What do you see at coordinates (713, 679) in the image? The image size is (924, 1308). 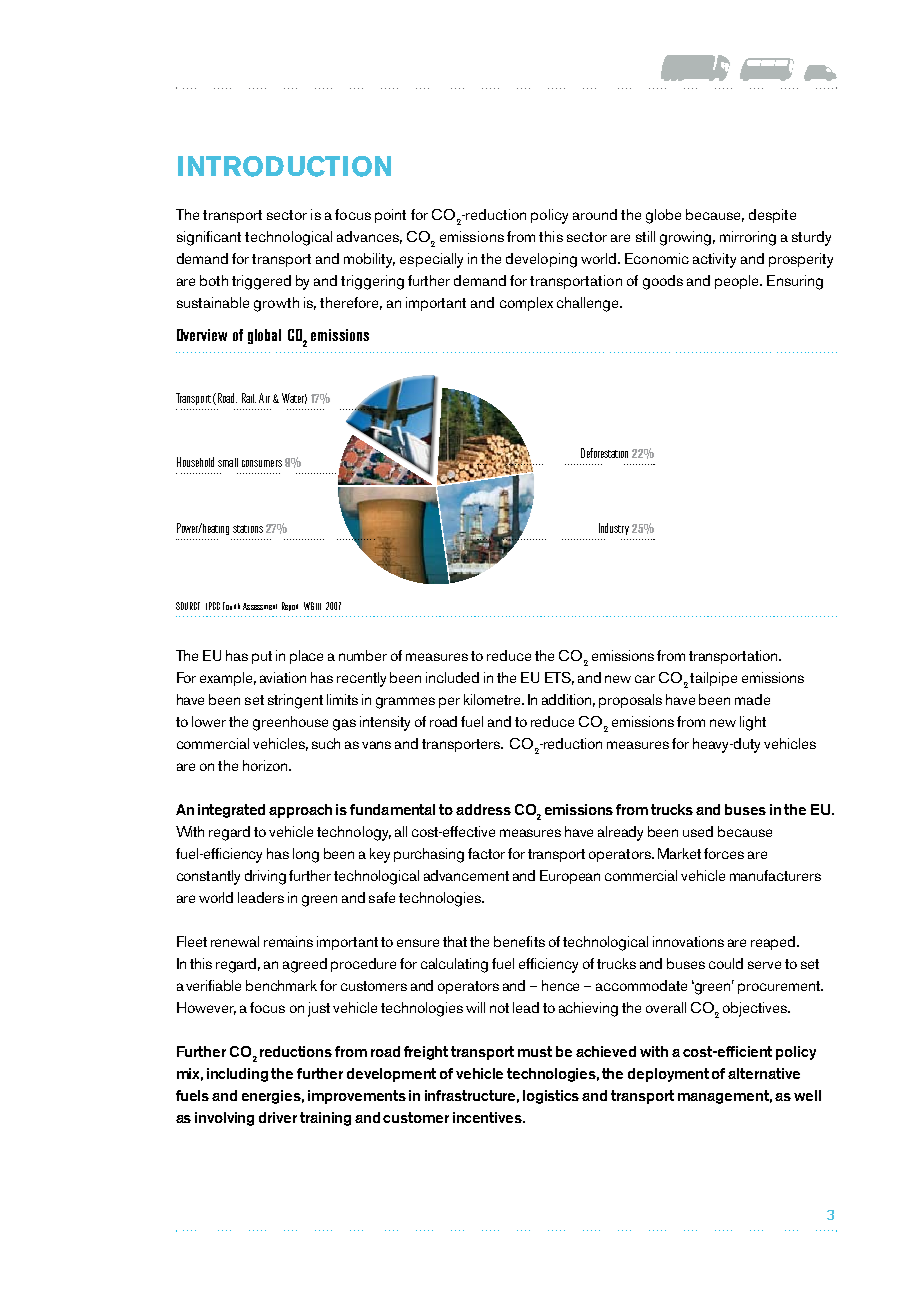 I see `tailpipe` at bounding box center [713, 679].
